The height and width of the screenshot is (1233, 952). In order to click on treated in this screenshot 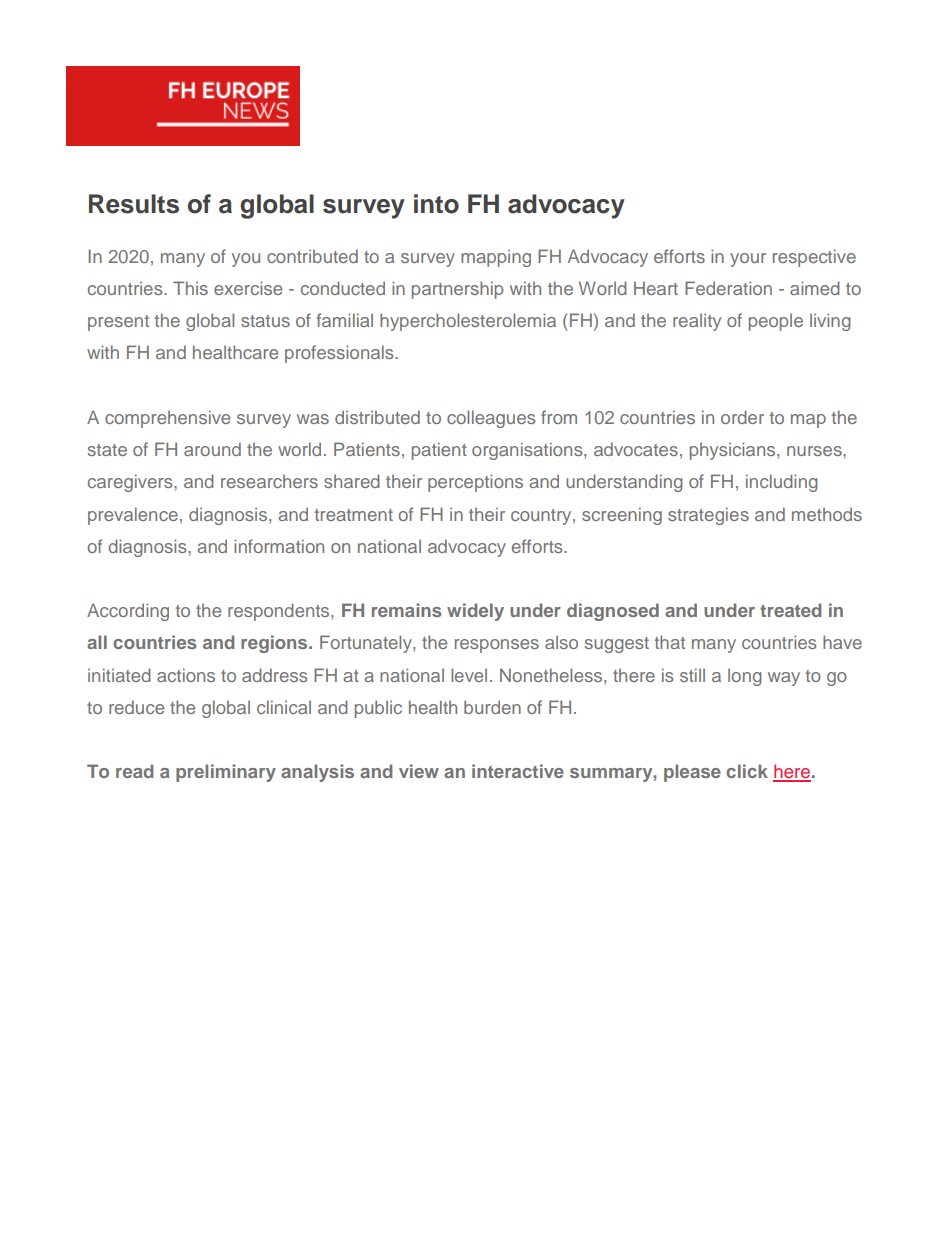, I will do `click(790, 610)`.
